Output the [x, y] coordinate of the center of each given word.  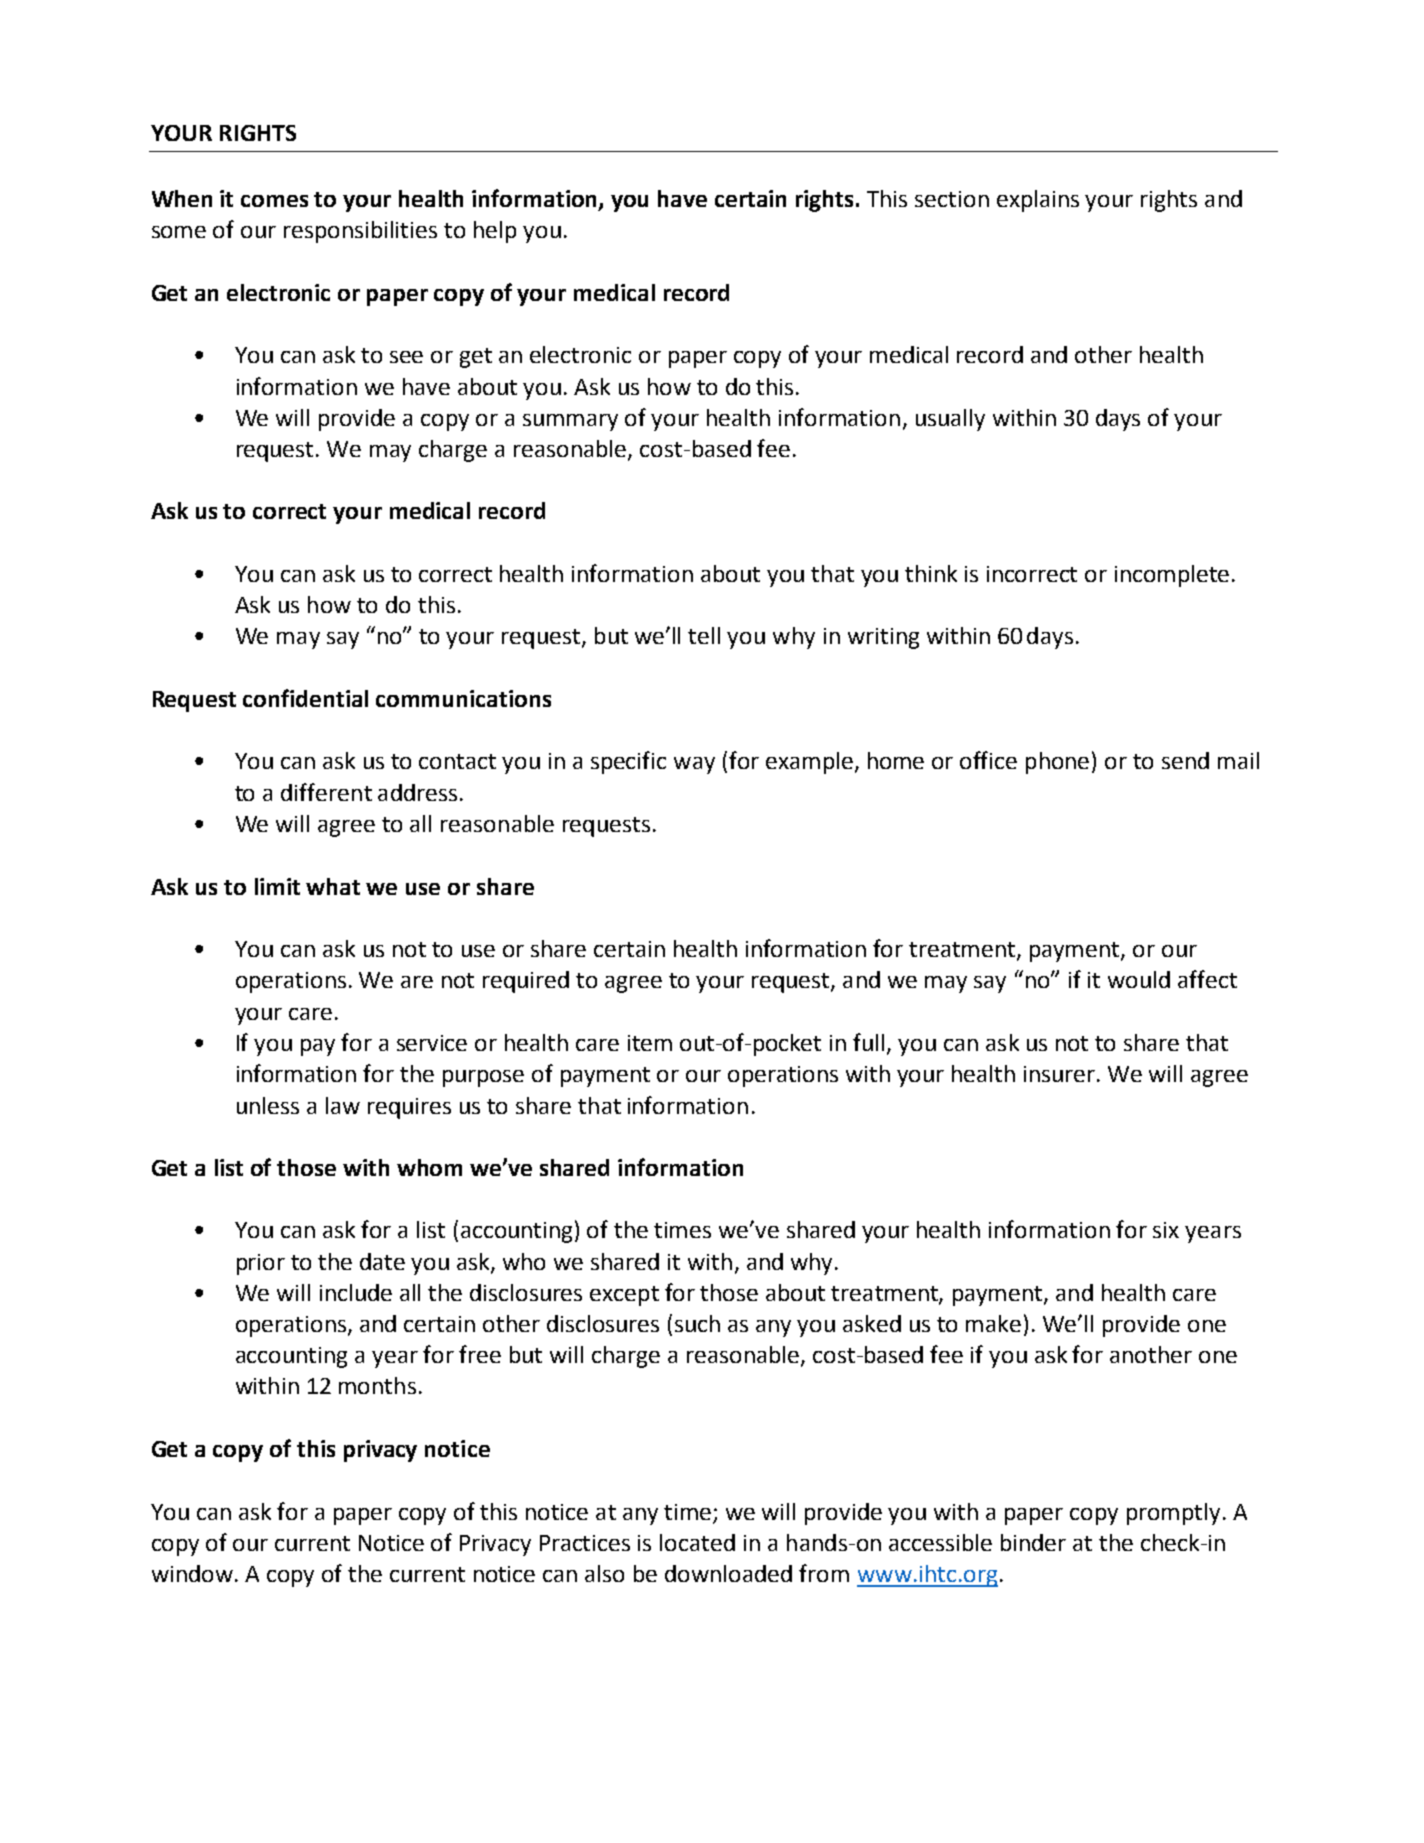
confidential [305, 698]
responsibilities [360, 232]
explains [1038, 201]
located [697, 1542]
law [343, 1105]
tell [704, 635]
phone [1057, 763]
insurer [1059, 1074]
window [194, 1573]
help [495, 232]
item [650, 1043]
